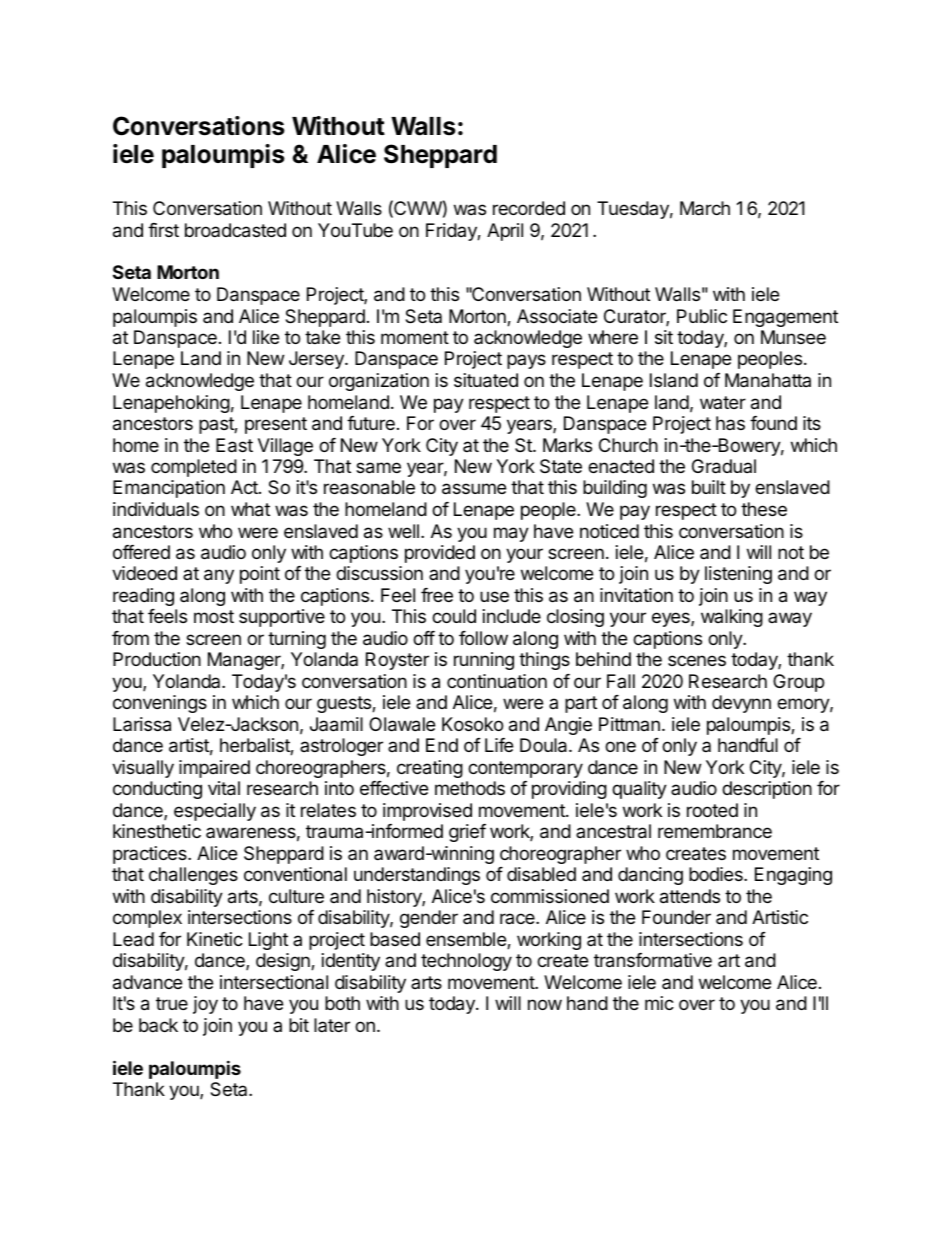 This page has width=952, height=1233. I want to click on March, so click(705, 208).
